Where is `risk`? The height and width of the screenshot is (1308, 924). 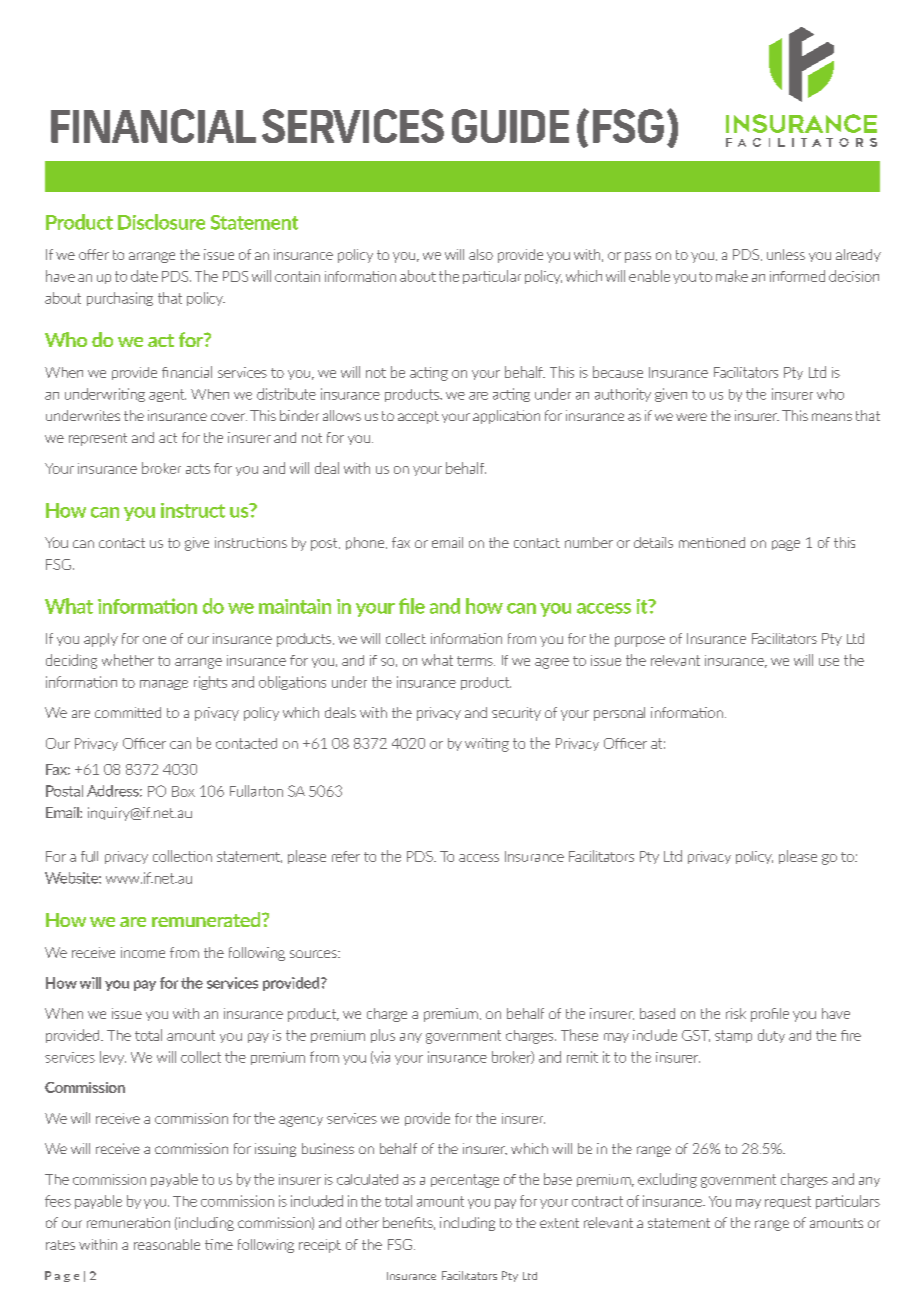
risk is located at coordinates (736, 1013).
